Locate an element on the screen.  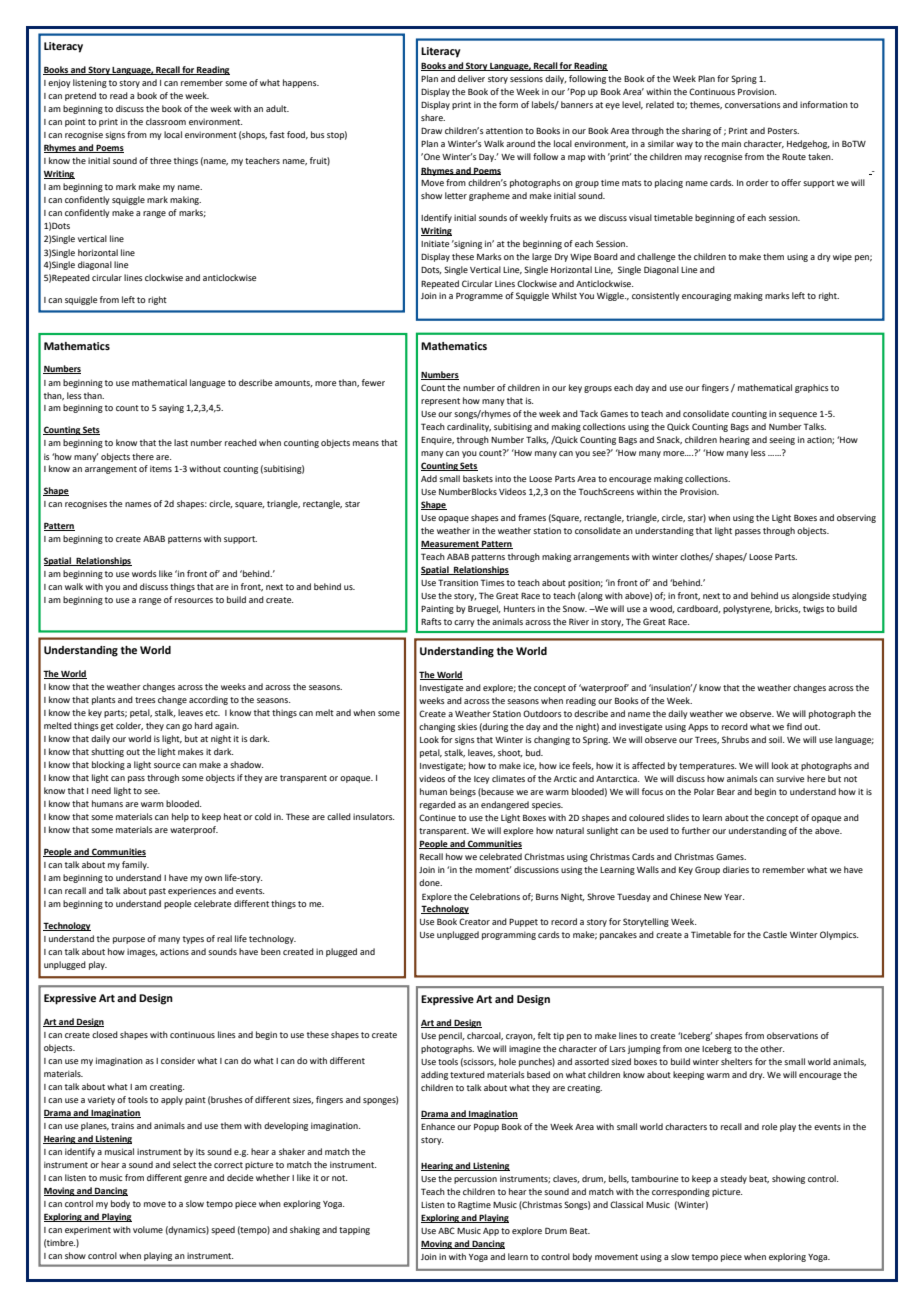
Programme is located at coordinates (479, 296).
